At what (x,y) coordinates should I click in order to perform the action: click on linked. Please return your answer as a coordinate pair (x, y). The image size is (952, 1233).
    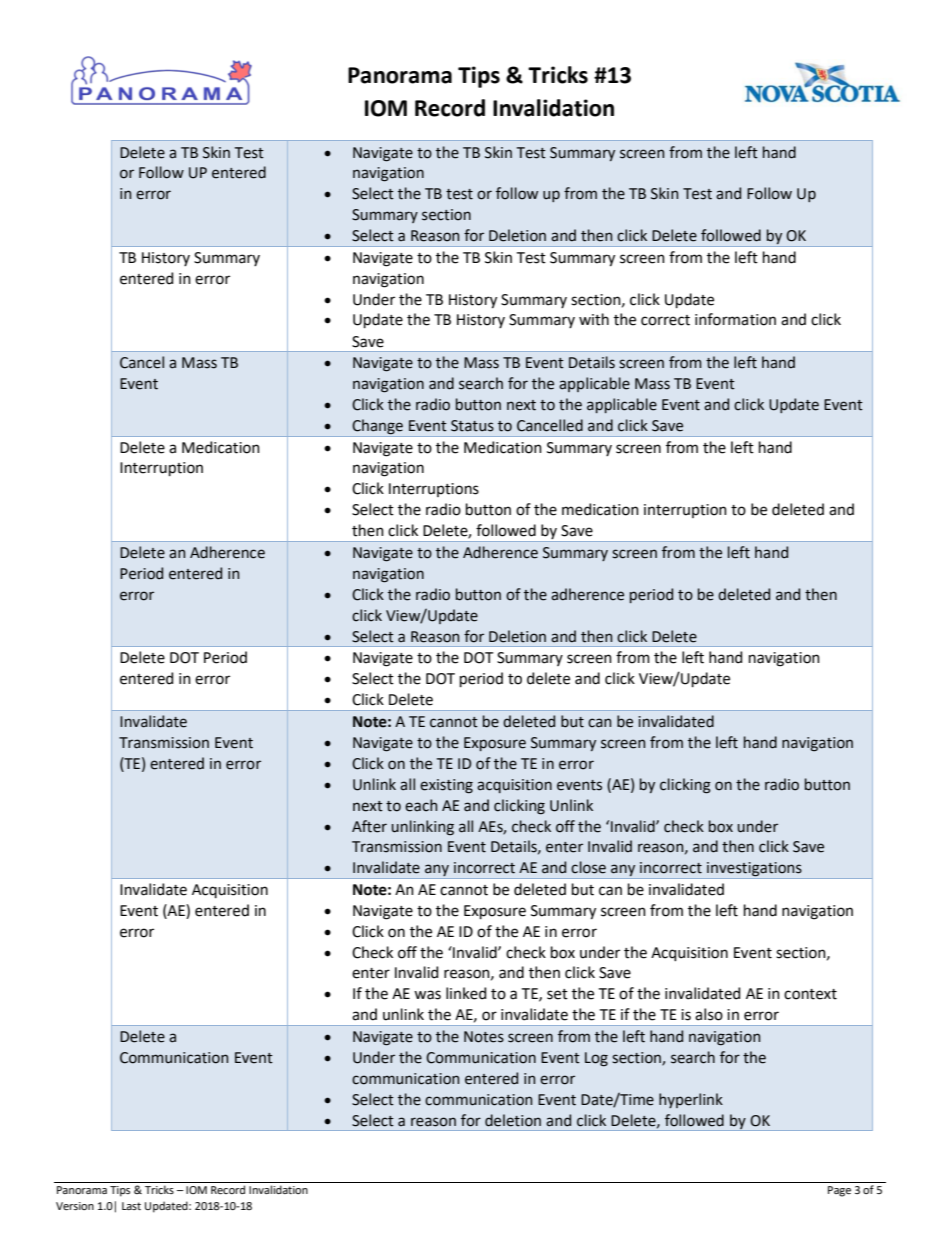
    Looking at the image, I should click on (466, 993).
